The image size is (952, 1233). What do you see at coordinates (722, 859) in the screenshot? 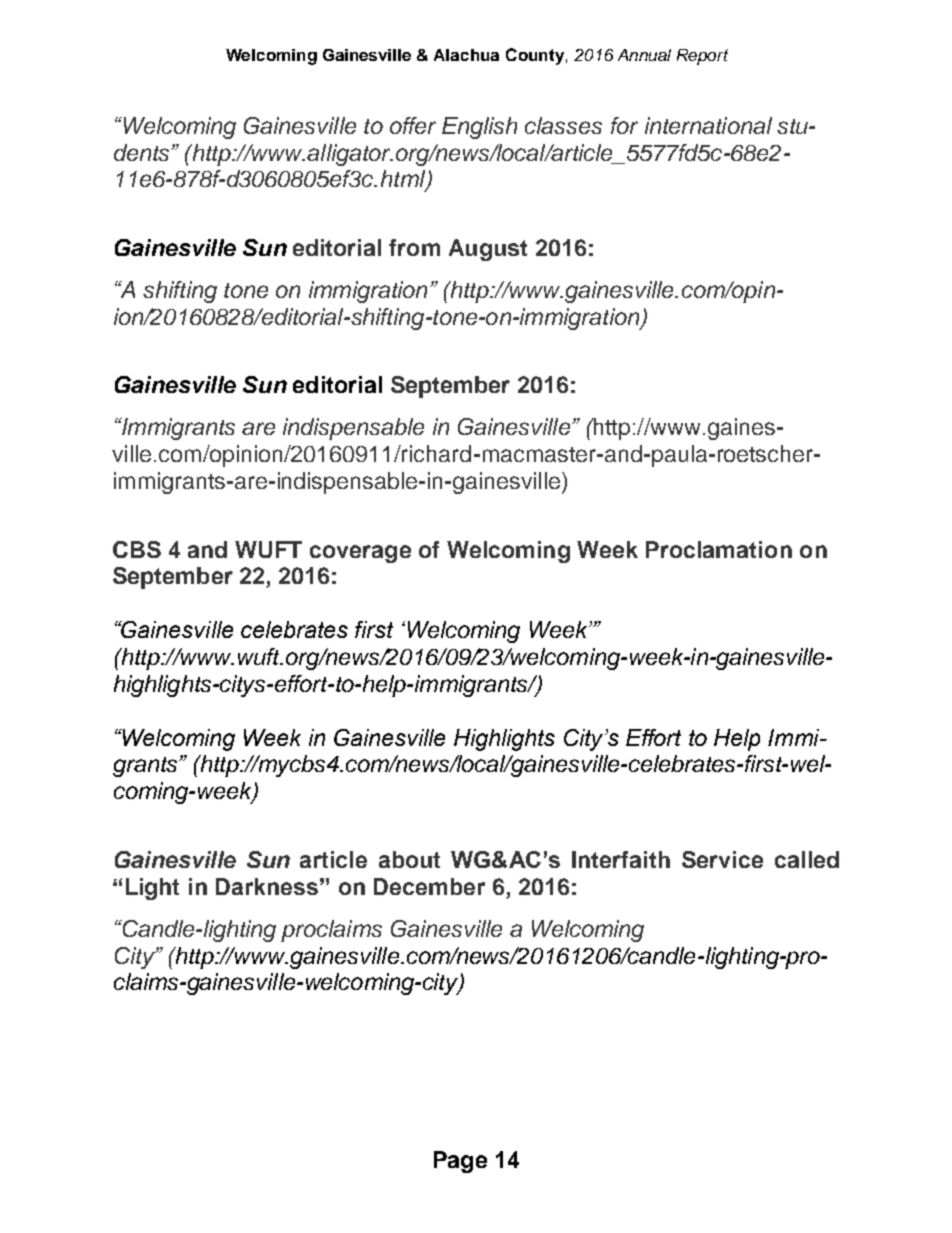
I see `Service` at bounding box center [722, 859].
